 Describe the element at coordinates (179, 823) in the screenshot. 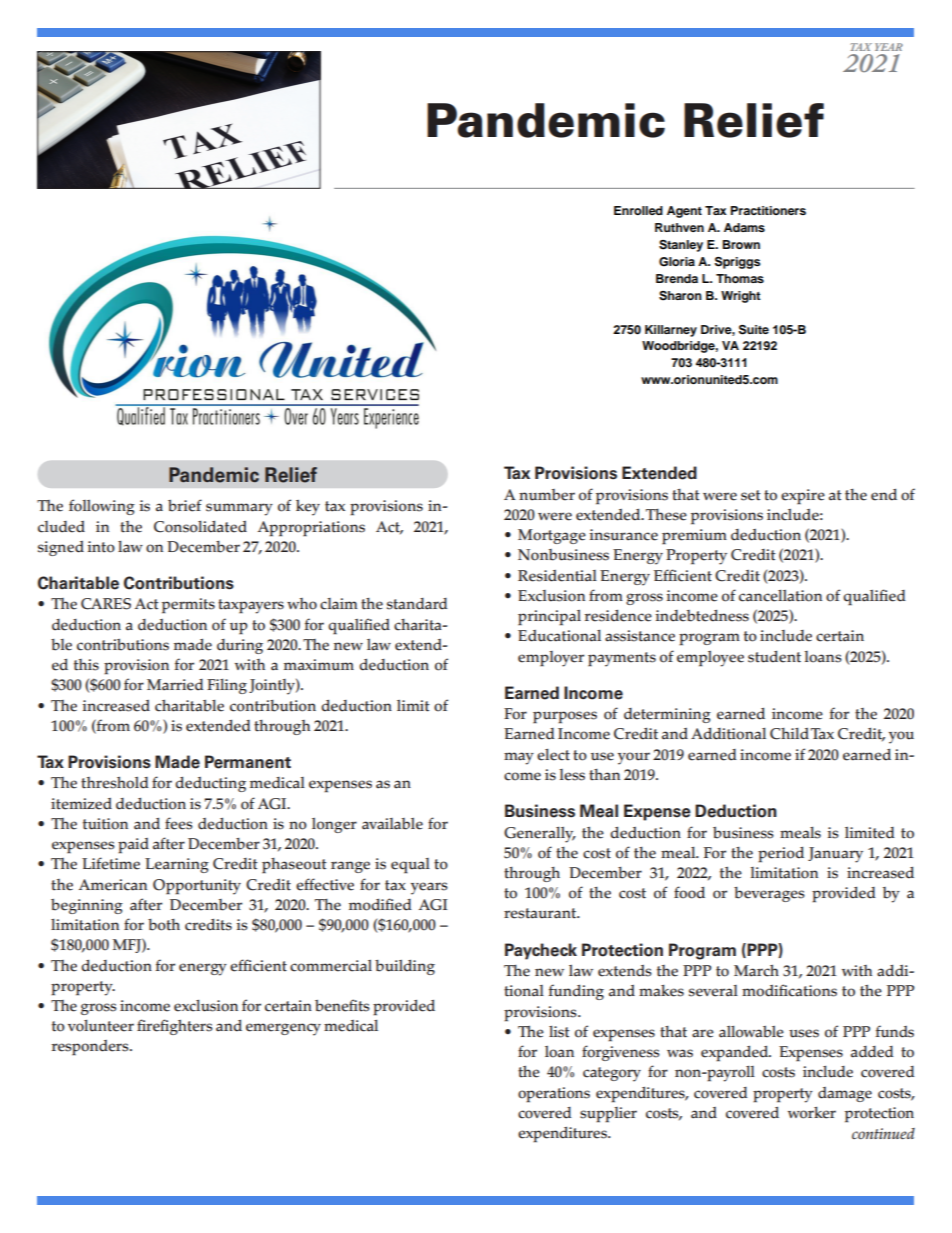

I see `fees` at that location.
